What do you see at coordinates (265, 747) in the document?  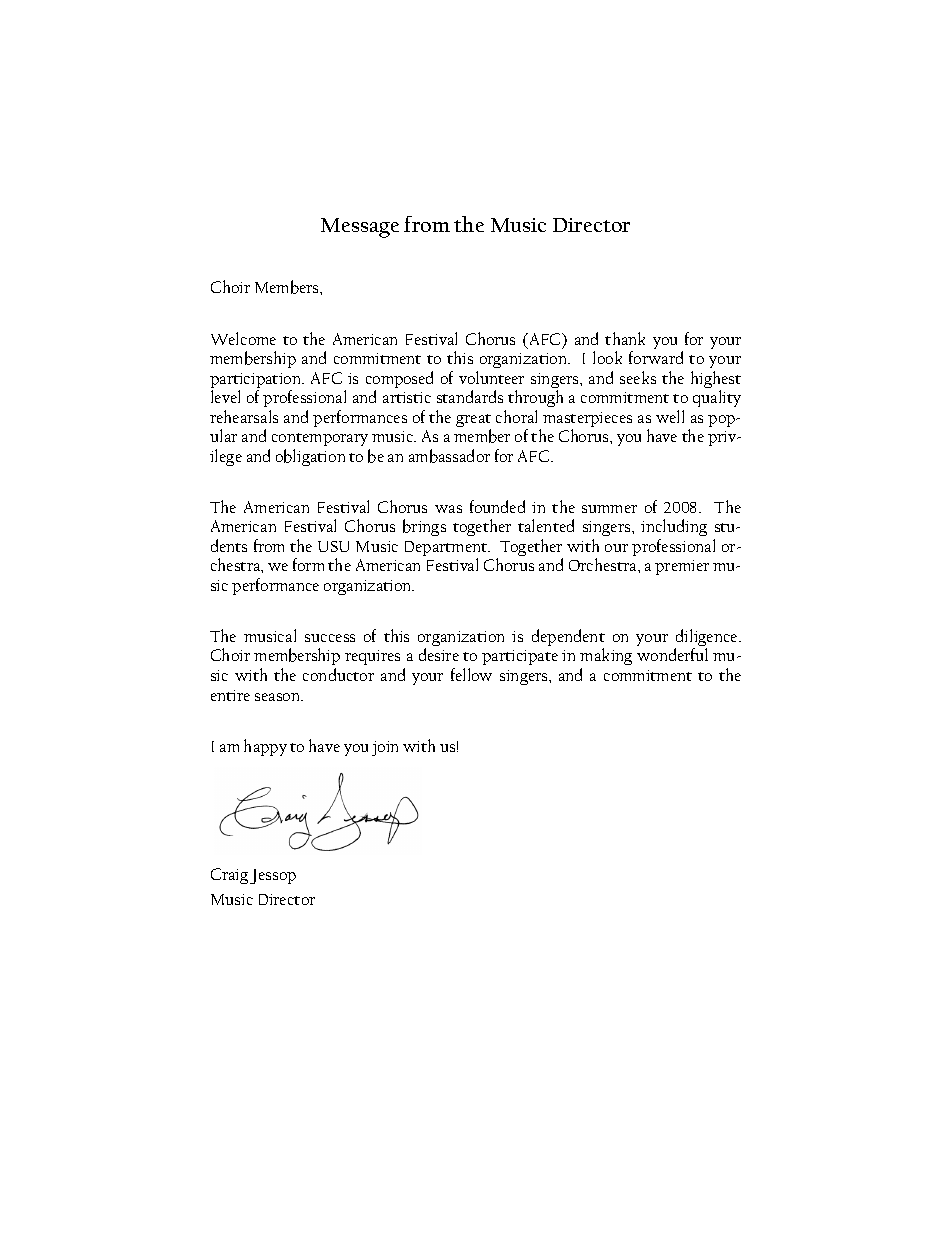 I see `happy` at bounding box center [265, 747].
